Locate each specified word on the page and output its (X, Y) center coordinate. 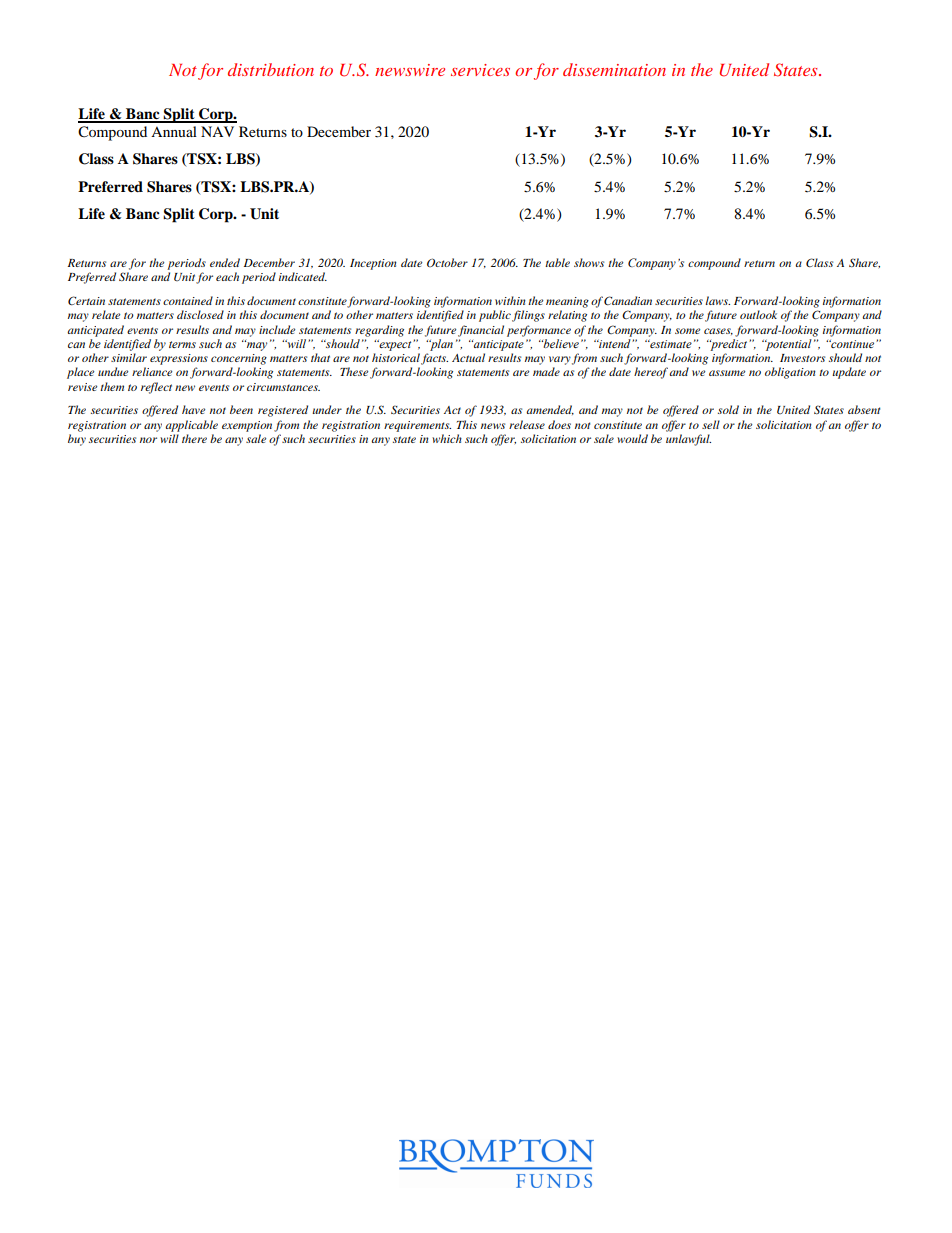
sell (711, 424)
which (447, 438)
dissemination (614, 69)
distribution (271, 69)
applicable (191, 426)
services (480, 70)
